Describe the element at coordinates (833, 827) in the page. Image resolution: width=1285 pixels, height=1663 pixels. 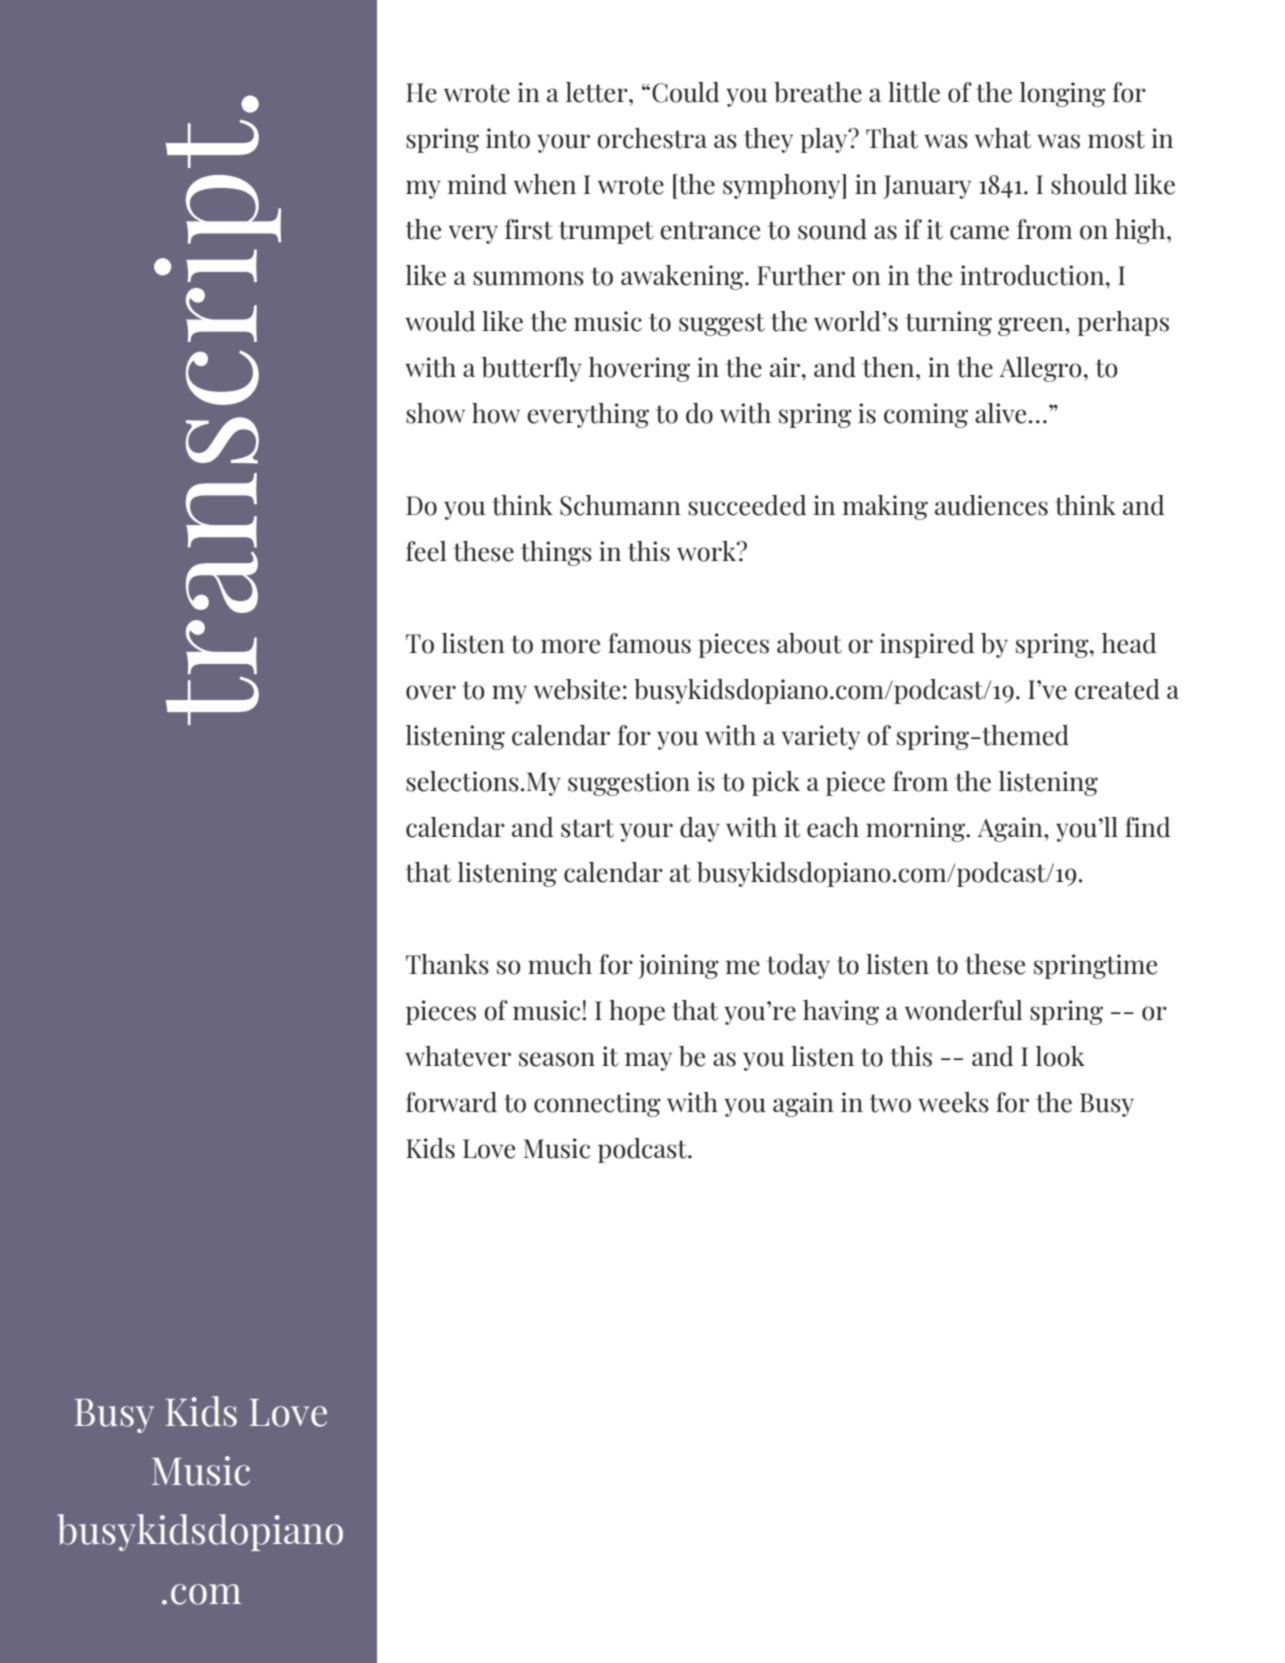
I see `each` at that location.
